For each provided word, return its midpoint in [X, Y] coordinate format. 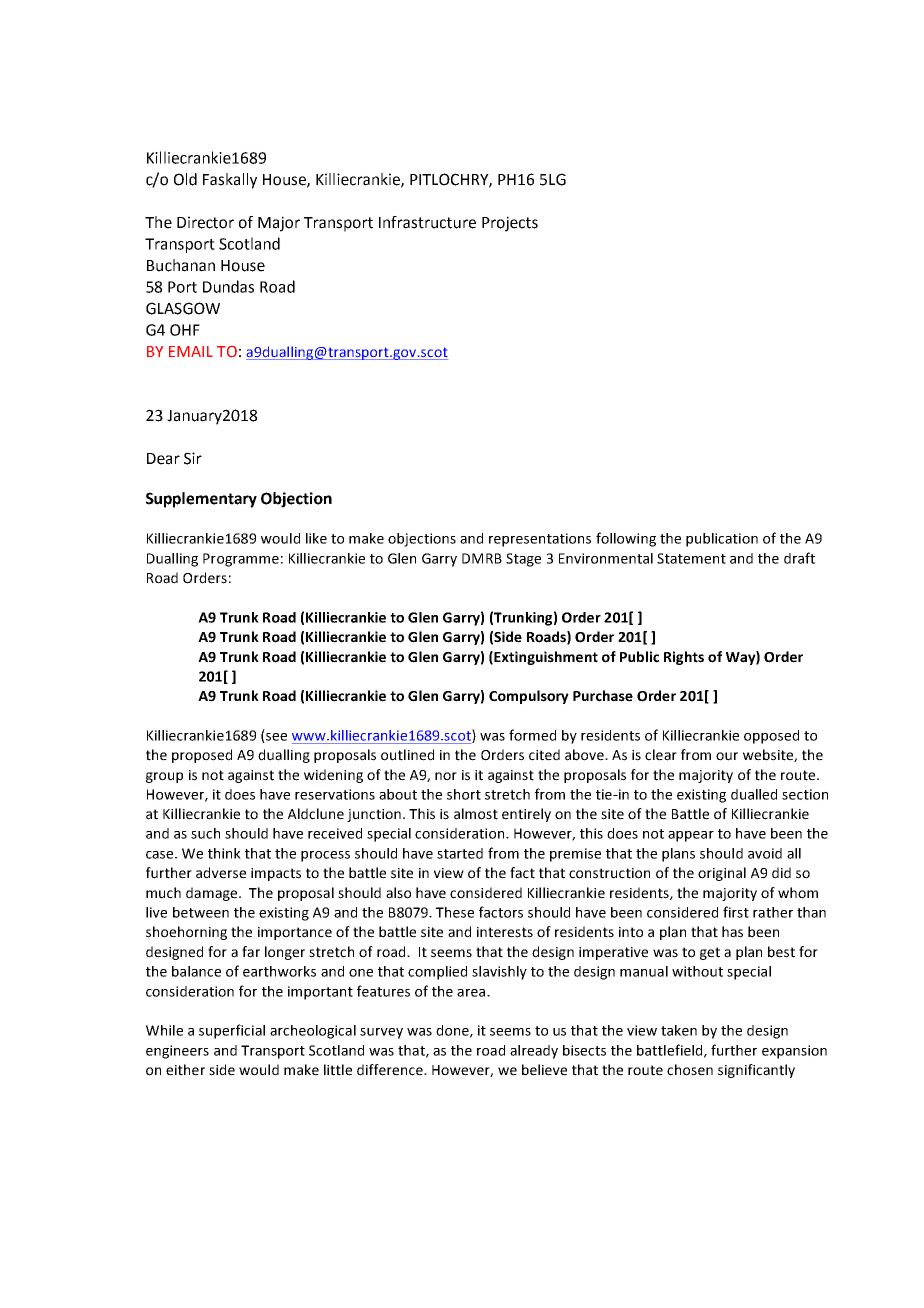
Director [205, 222]
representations [540, 540]
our [727, 756]
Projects [510, 224]
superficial [232, 1031]
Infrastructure [427, 222]
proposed [202, 756]
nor [446, 776]
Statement [691, 558]
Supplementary [201, 500]
